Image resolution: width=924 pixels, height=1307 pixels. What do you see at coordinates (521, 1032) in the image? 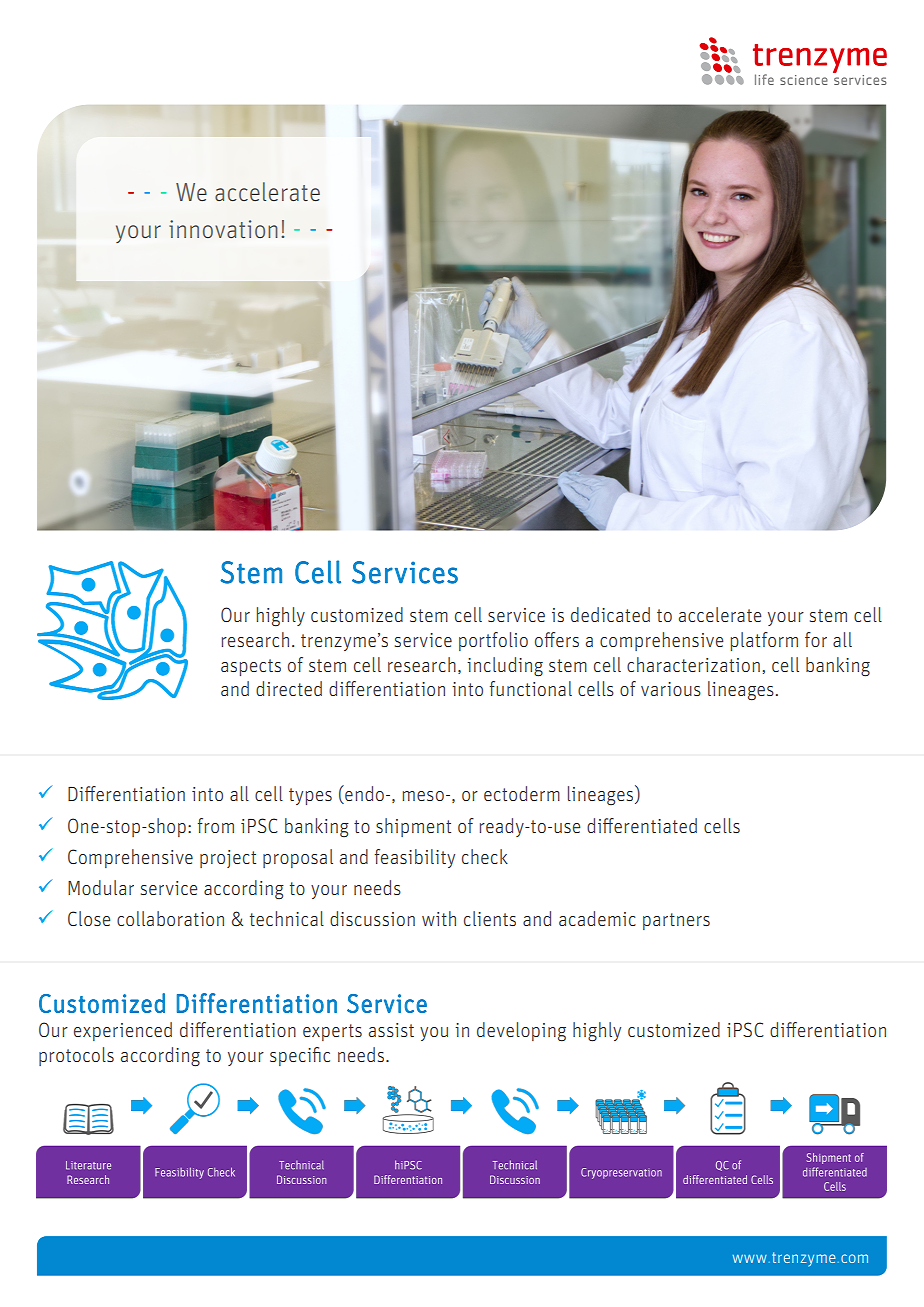
I see `developing` at bounding box center [521, 1032].
